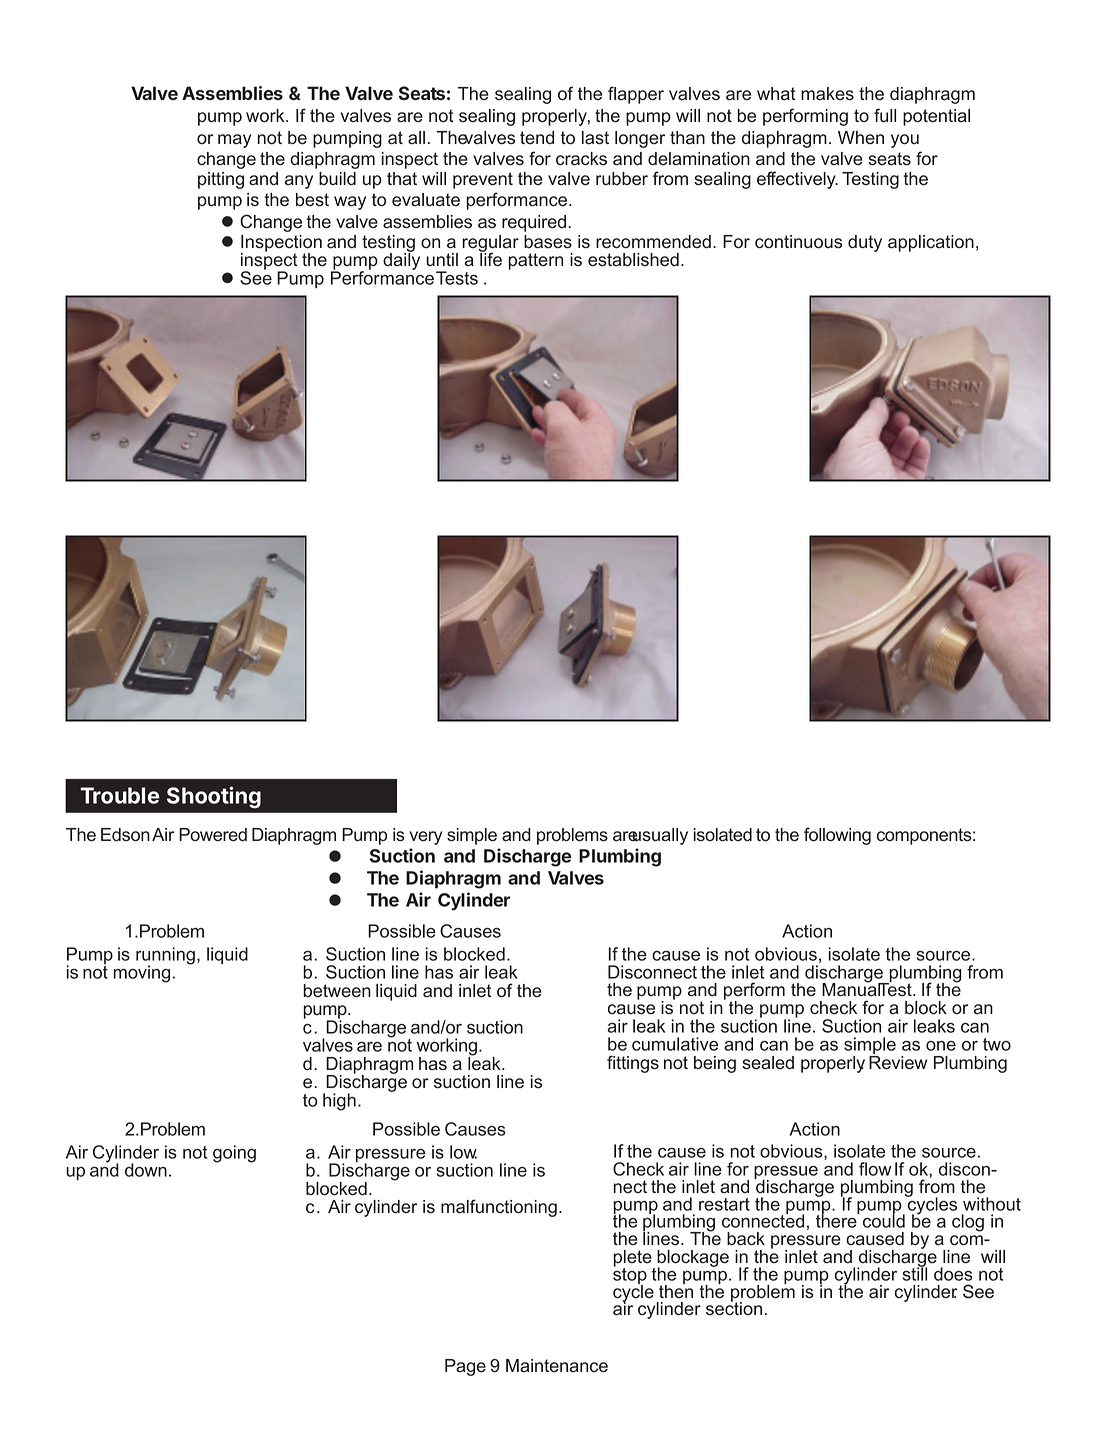  What do you see at coordinates (425, 838) in the page?
I see `very` at bounding box center [425, 838].
